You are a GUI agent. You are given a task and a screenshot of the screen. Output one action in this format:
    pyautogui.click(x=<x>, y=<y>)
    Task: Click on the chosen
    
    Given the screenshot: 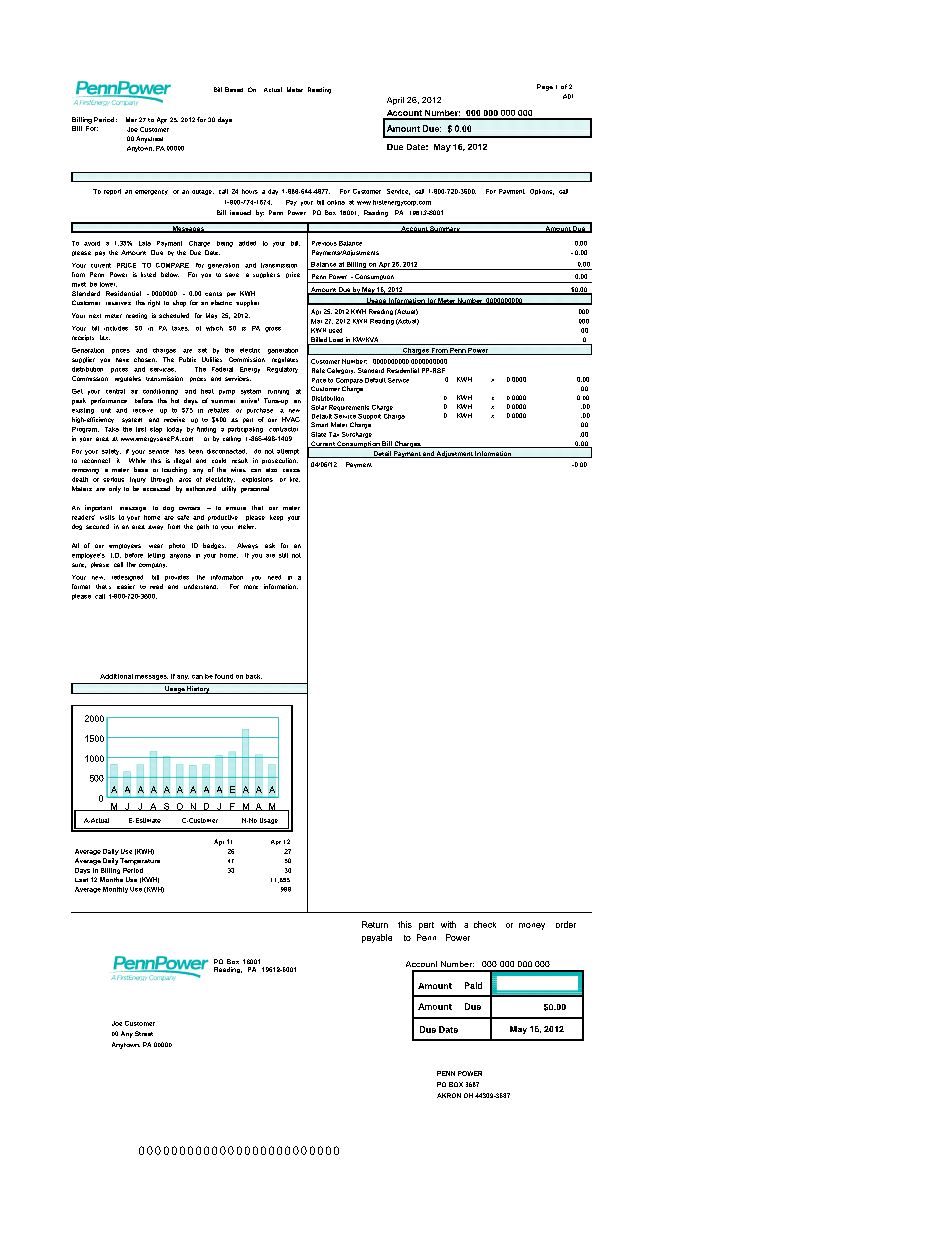 What is the action you would take?
    pyautogui.click(x=145, y=359)
